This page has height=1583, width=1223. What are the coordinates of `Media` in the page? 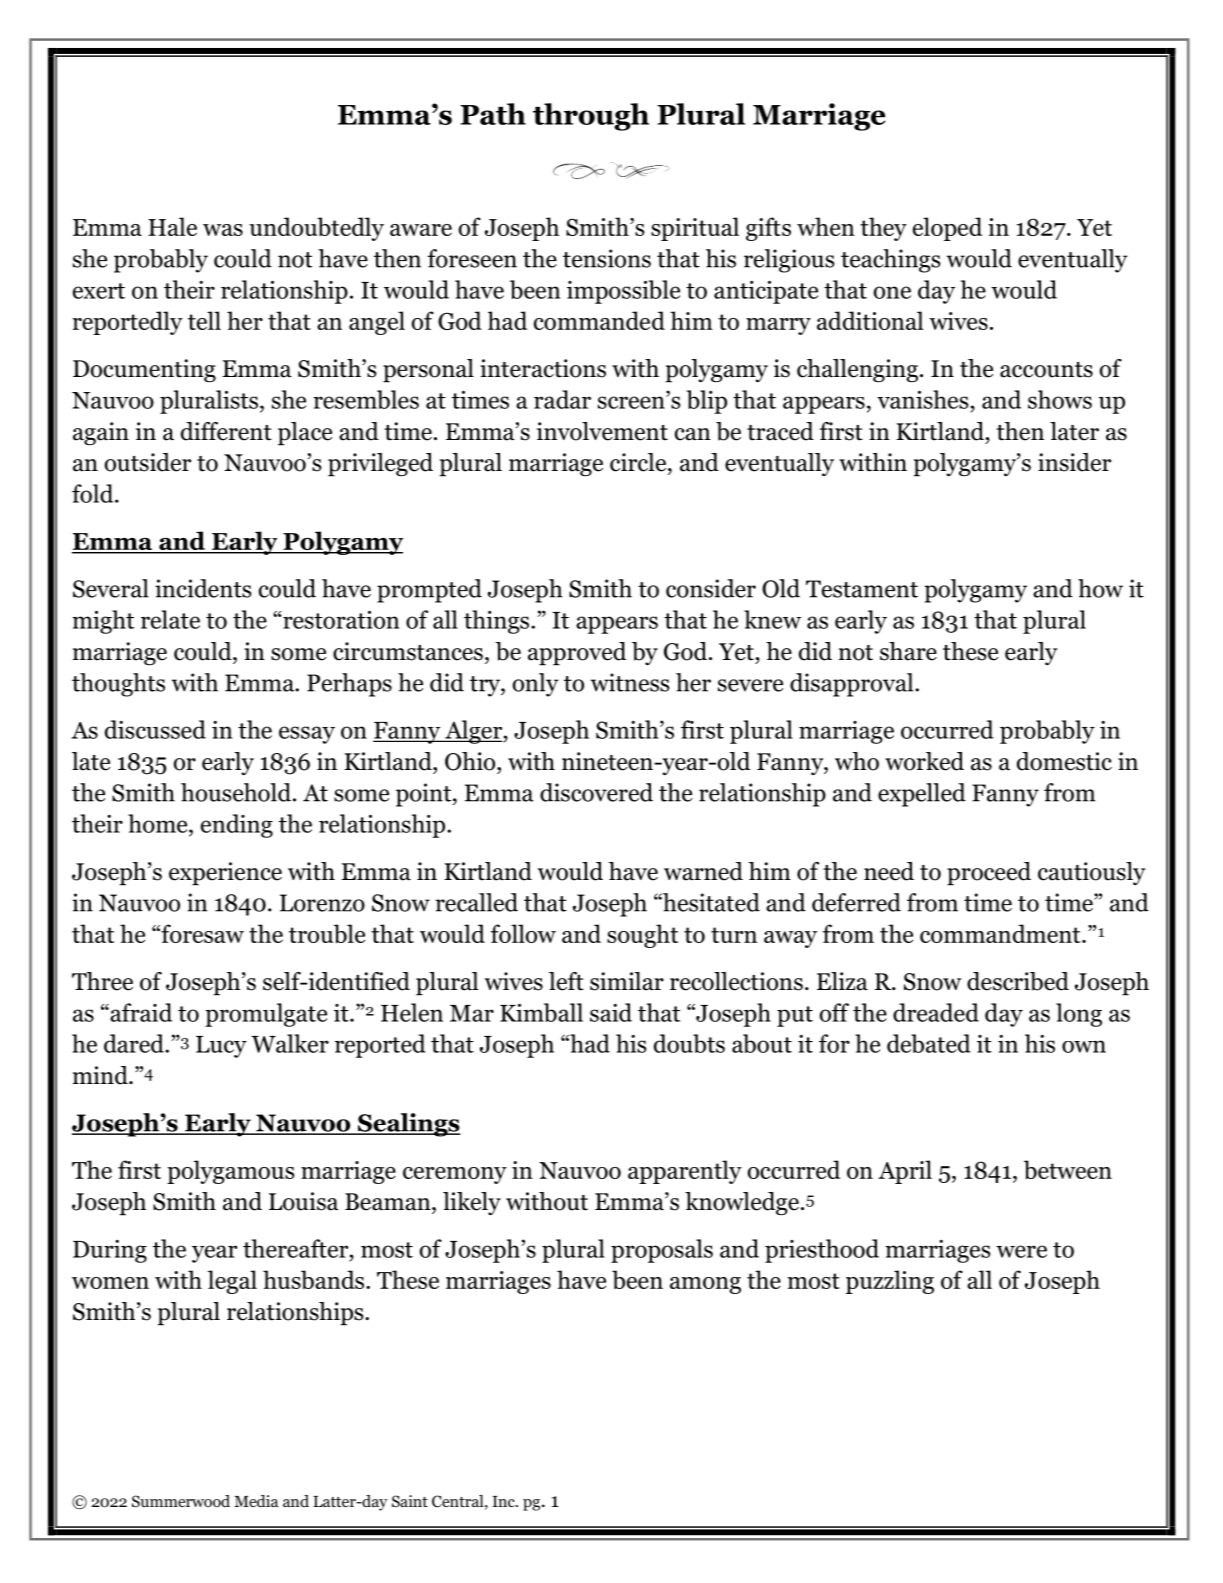 It's located at (256, 1501).
